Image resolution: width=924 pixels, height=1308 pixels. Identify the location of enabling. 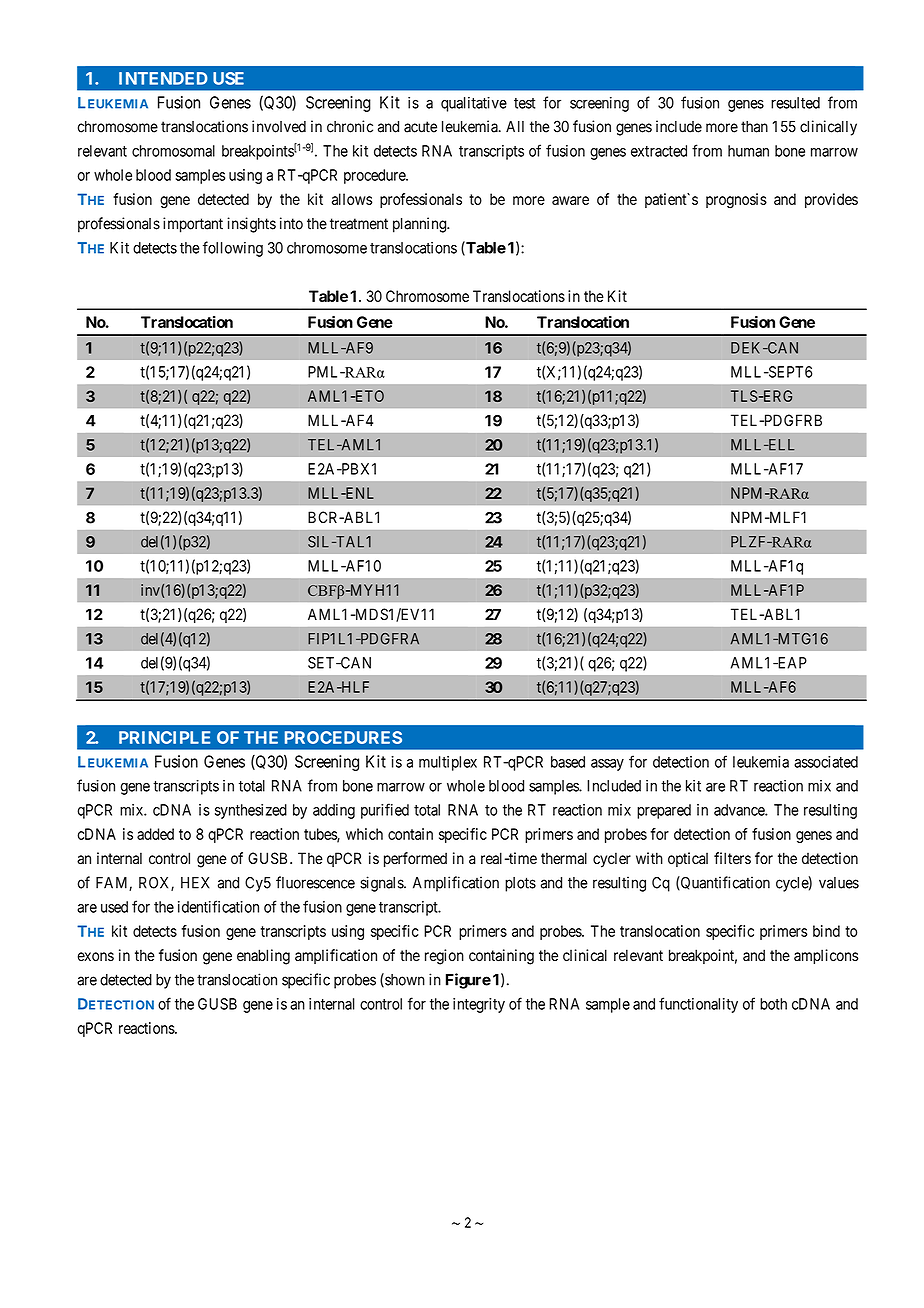
(263, 957).
